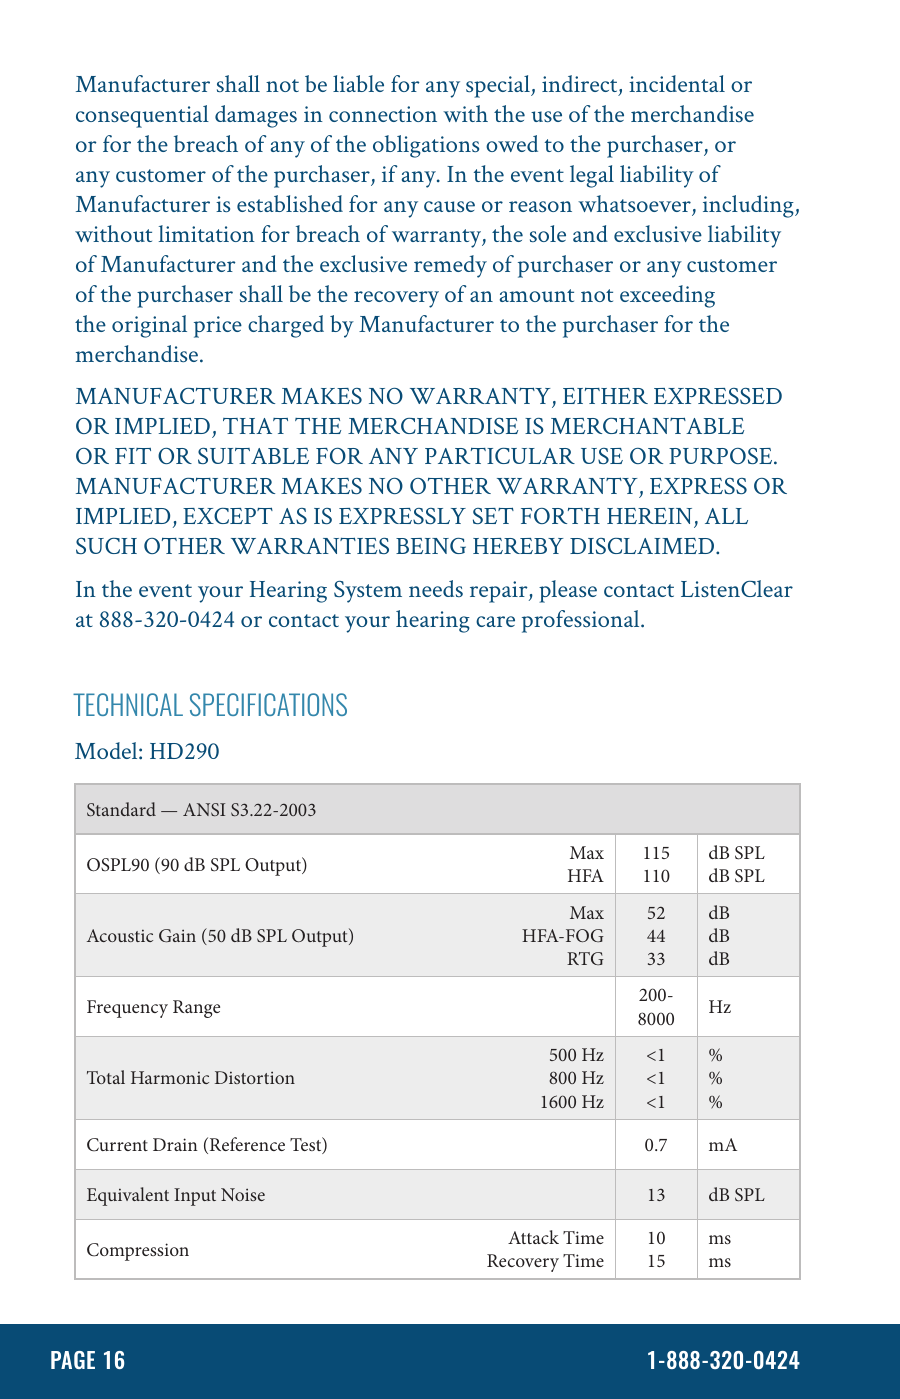 This screenshot has height=1399, width=900. What do you see at coordinates (450, 266) in the screenshot?
I see `remedy` at bounding box center [450, 266].
